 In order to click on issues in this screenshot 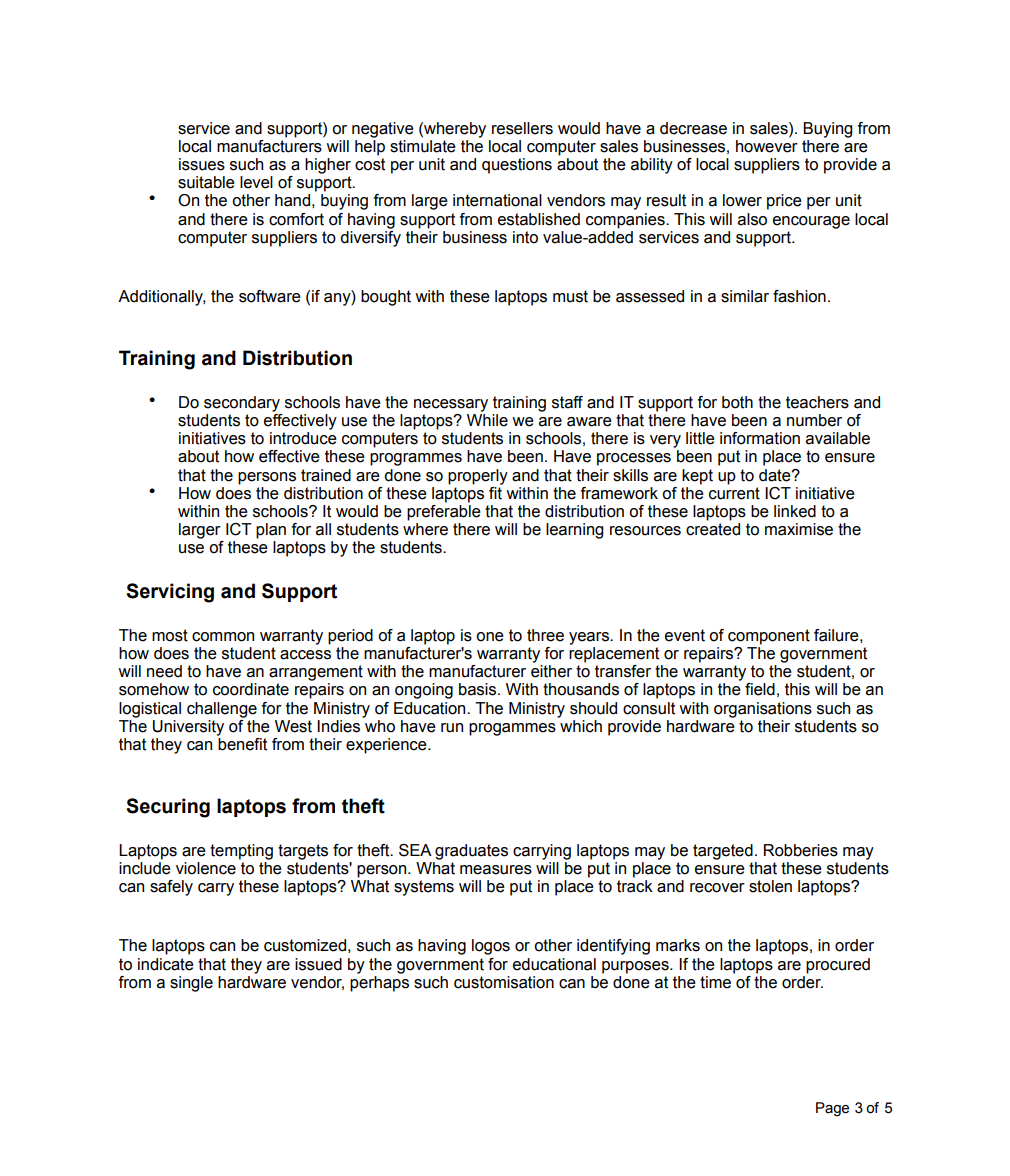, I will do `click(202, 164)`.
